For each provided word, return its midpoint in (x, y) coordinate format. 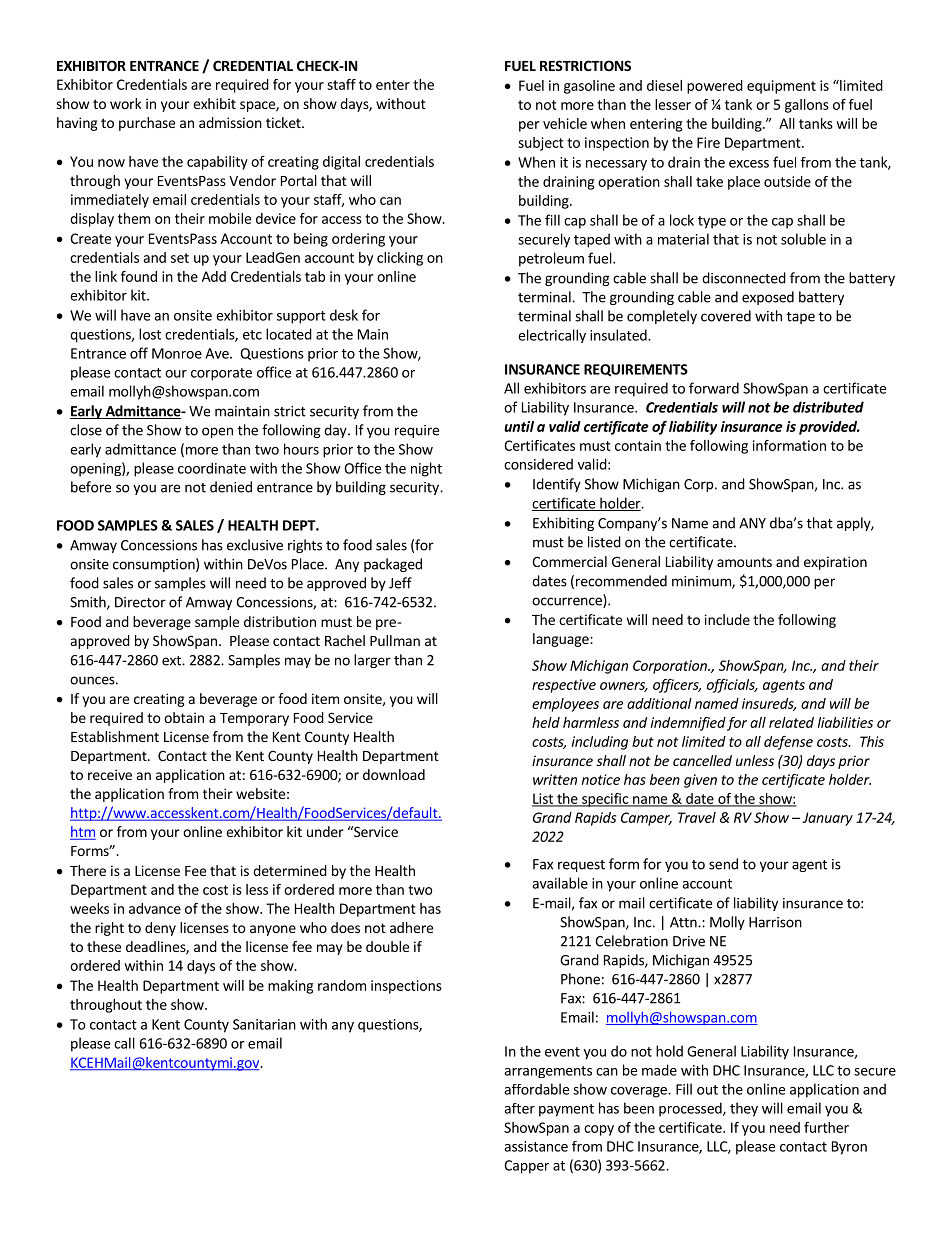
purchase (147, 124)
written (555, 779)
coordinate (212, 468)
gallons (807, 106)
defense (788, 743)
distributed (828, 407)
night (426, 469)
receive (110, 774)
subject (541, 144)
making (290, 987)
